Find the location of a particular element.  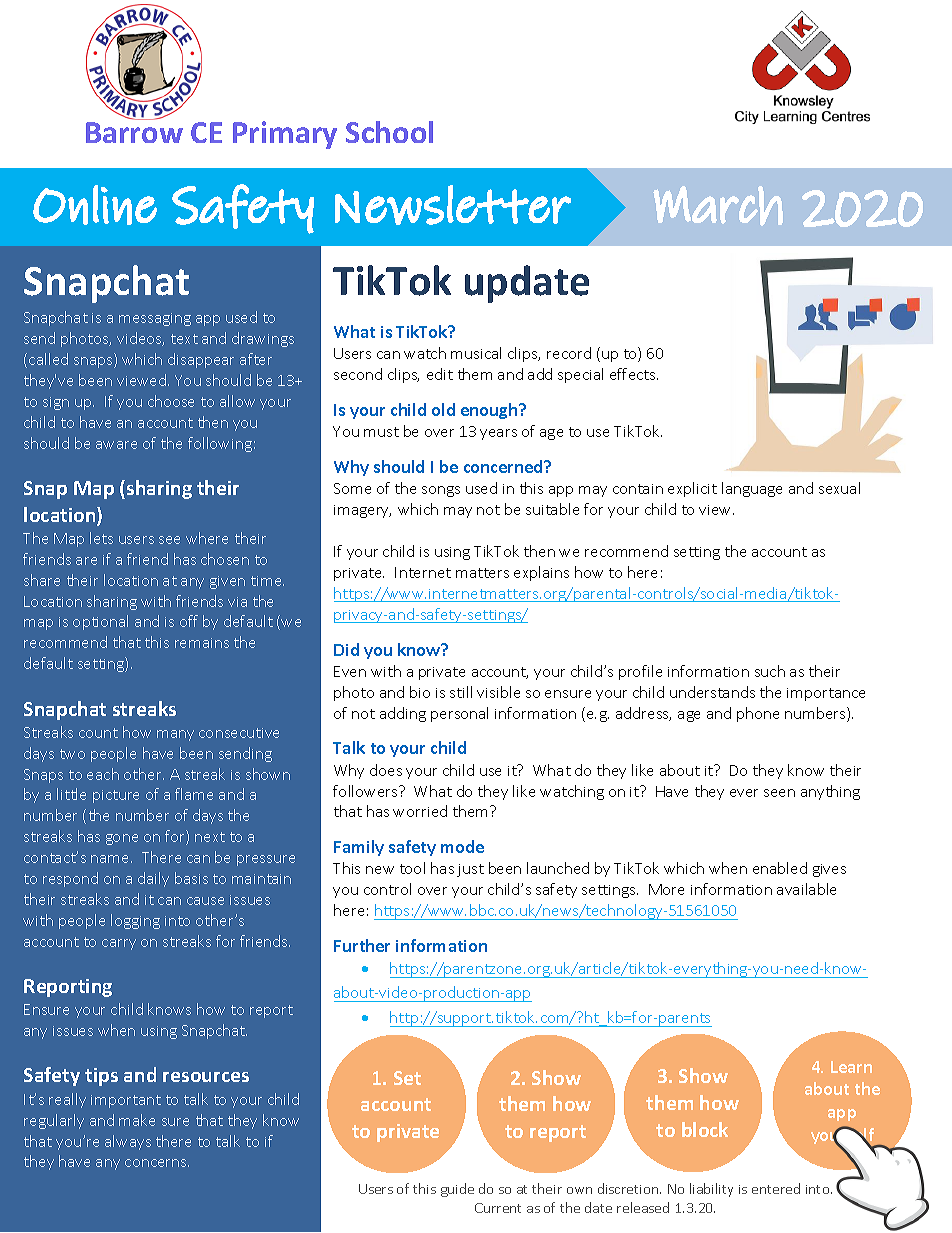

each is located at coordinates (103, 774).
